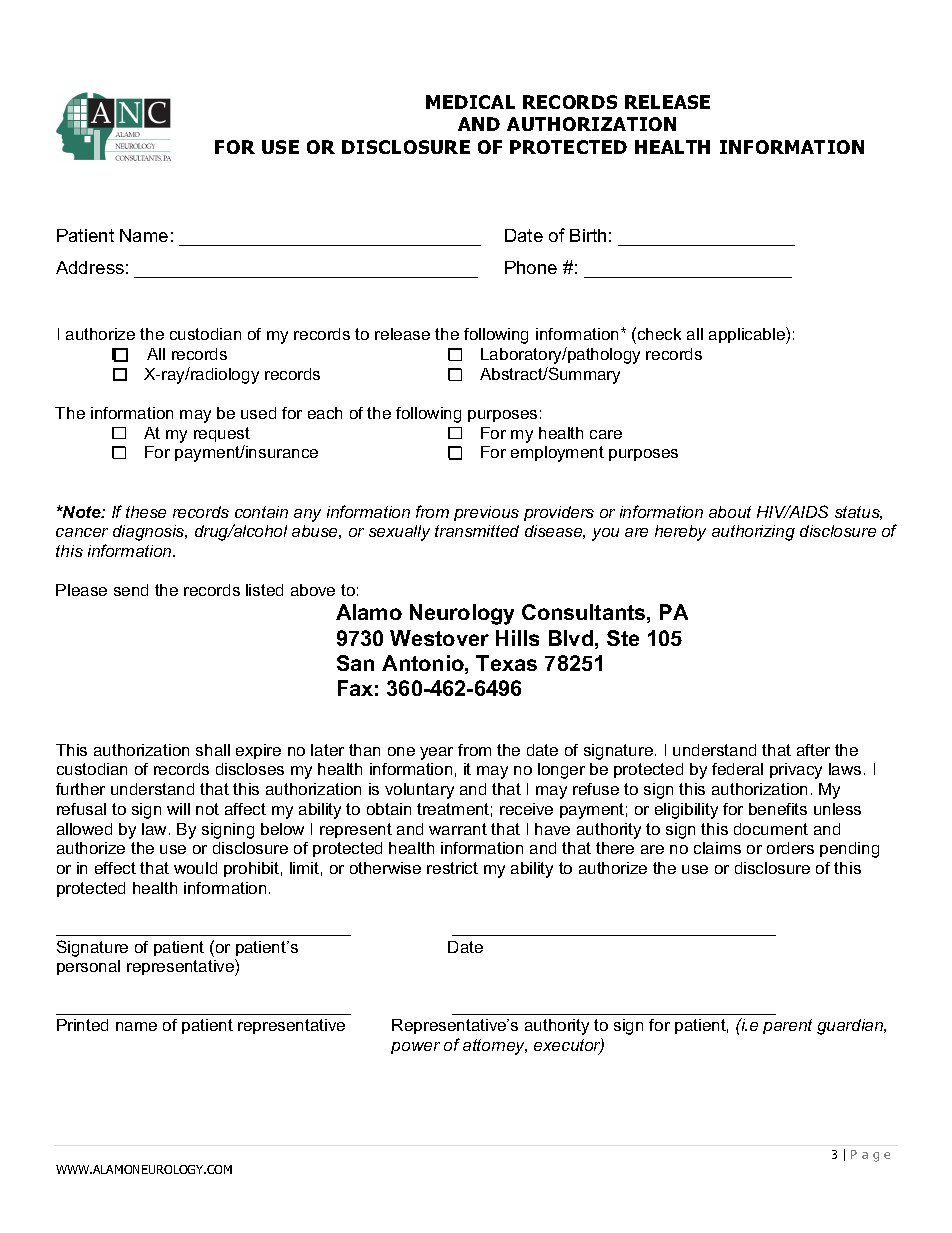 This screenshot has height=1233, width=952. I want to click on request, so click(222, 434).
